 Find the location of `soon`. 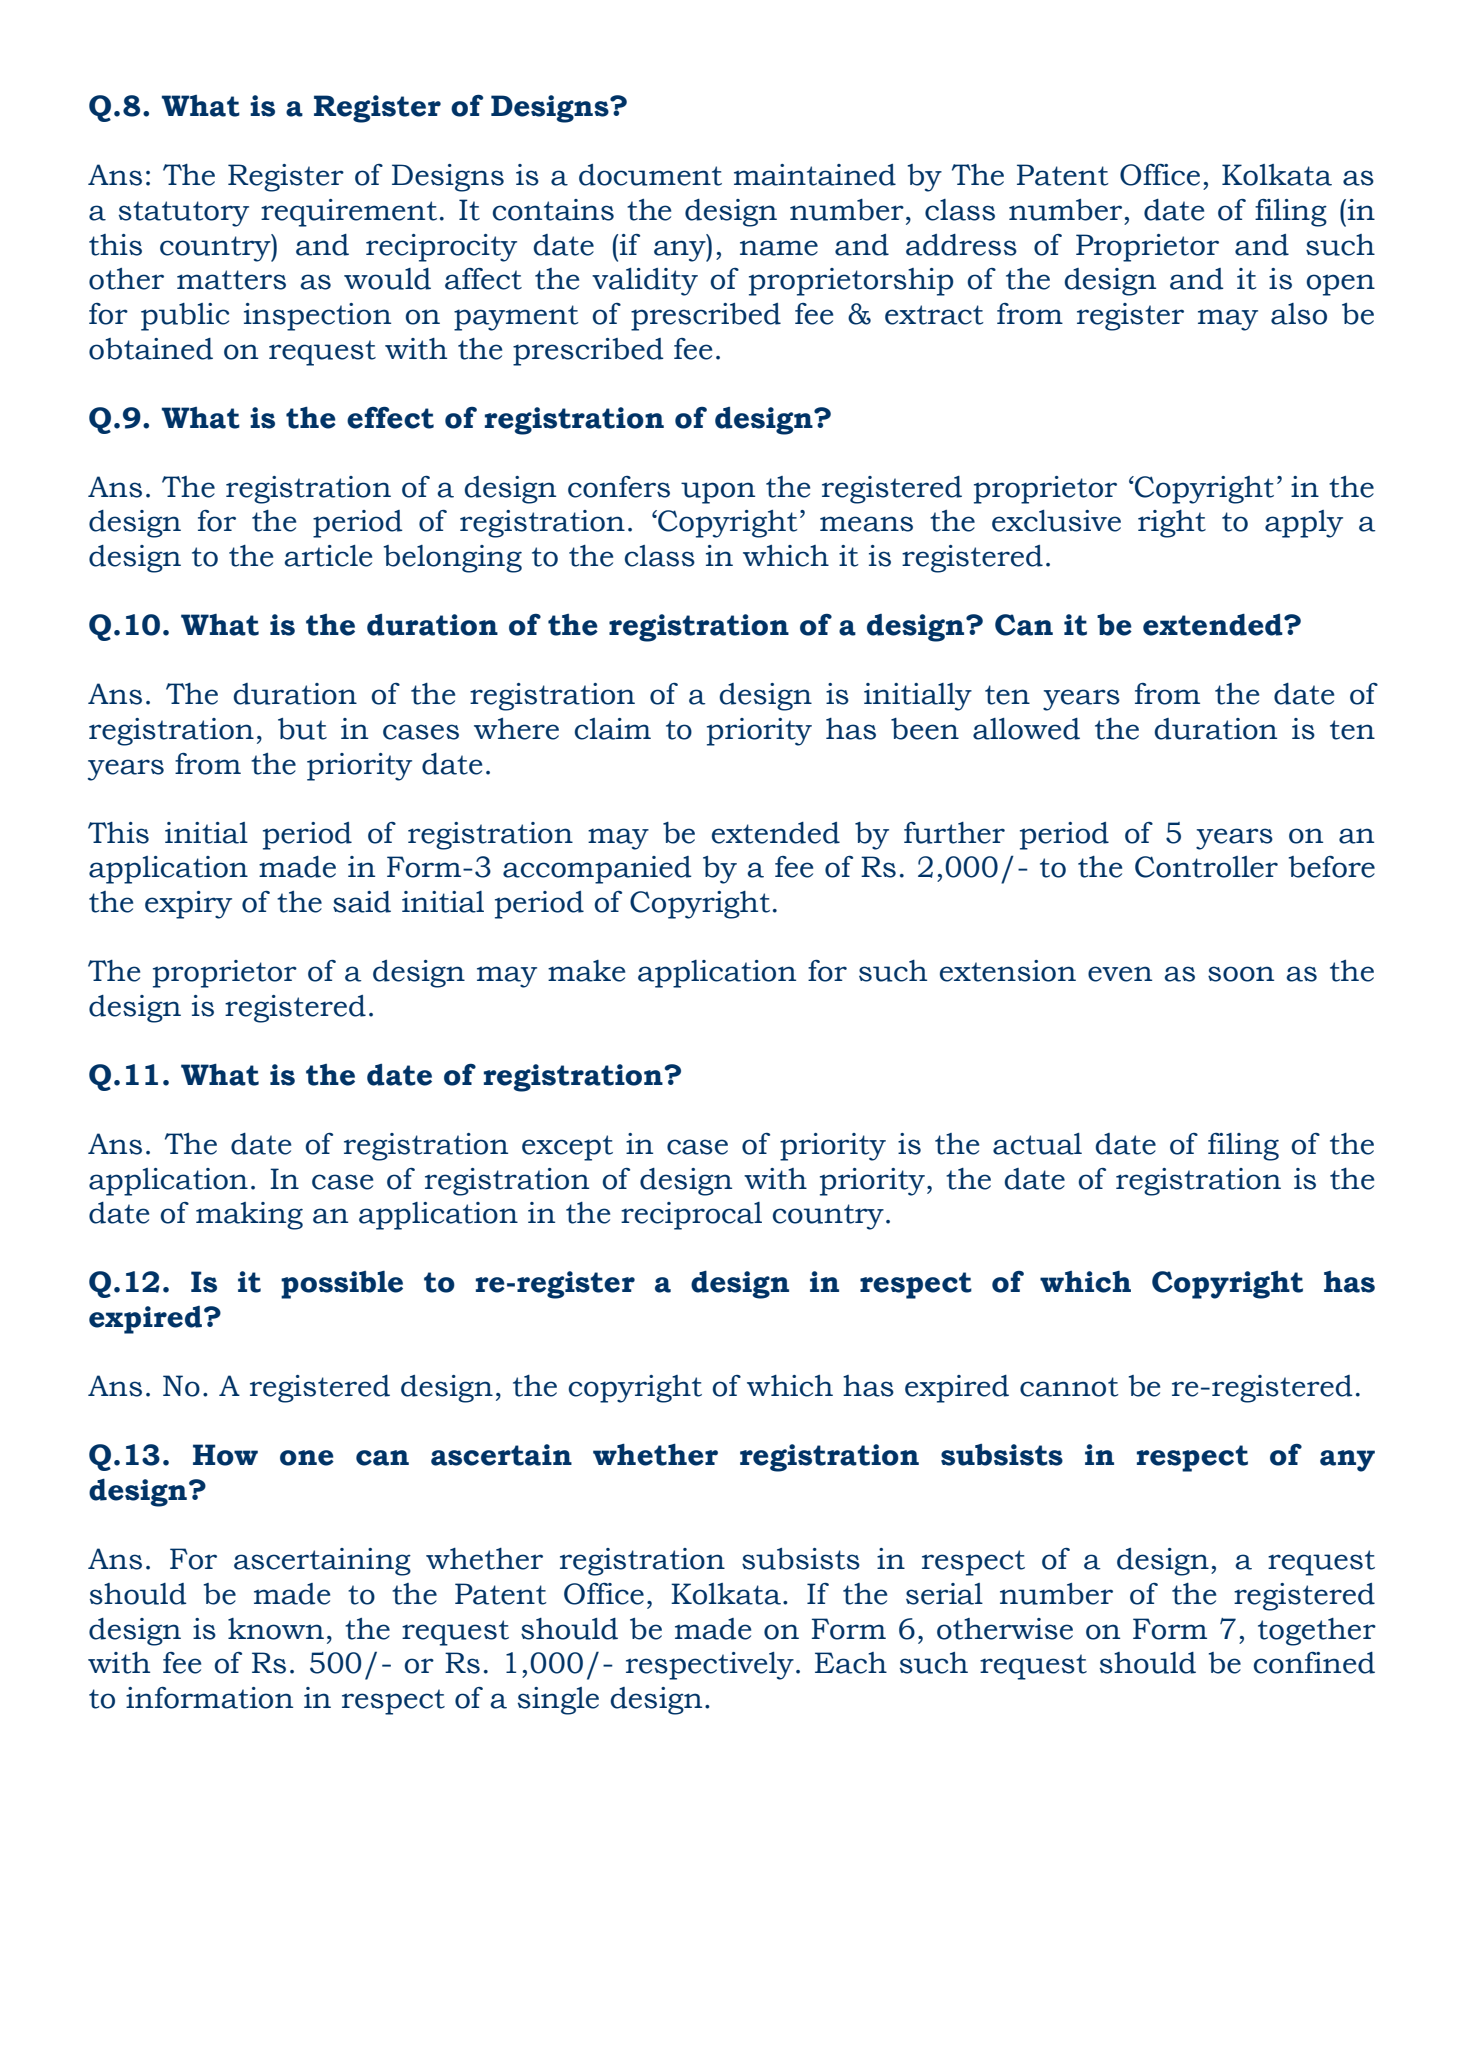

soon is located at coordinates (1241, 974).
